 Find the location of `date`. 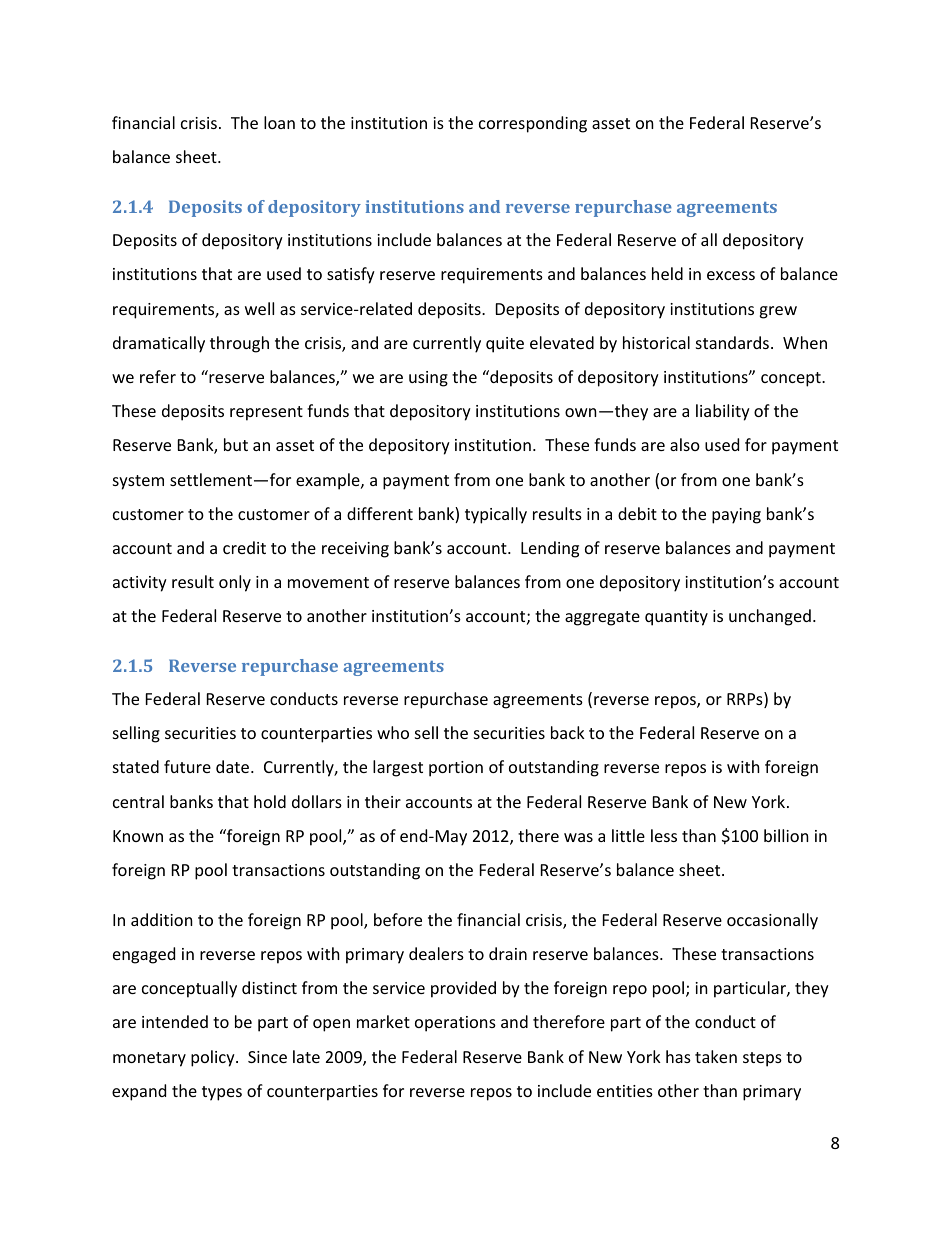

date is located at coordinates (234, 766).
